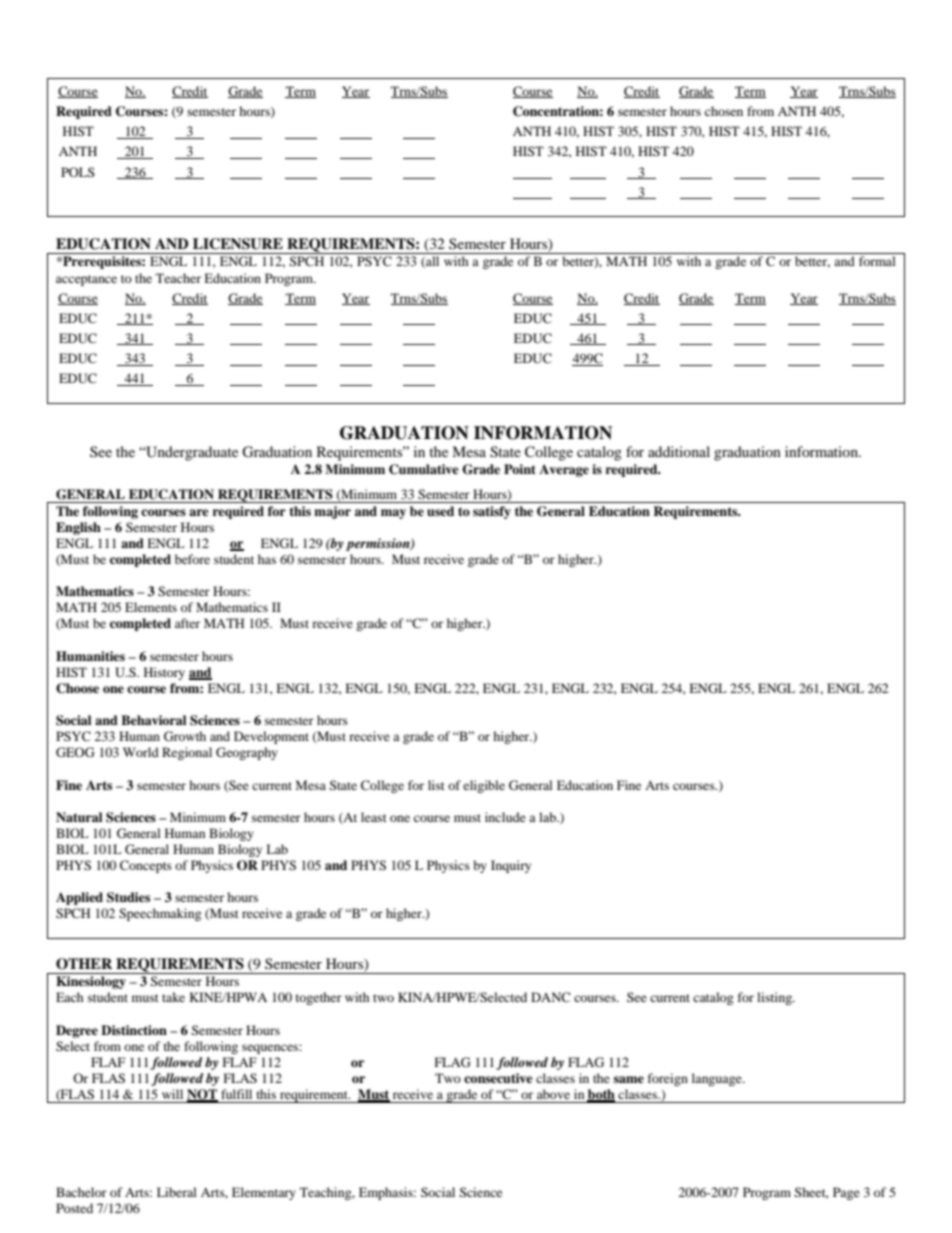 The width and height of the screenshot is (952, 1233). What do you see at coordinates (724, 111) in the screenshot?
I see `chosen` at bounding box center [724, 111].
